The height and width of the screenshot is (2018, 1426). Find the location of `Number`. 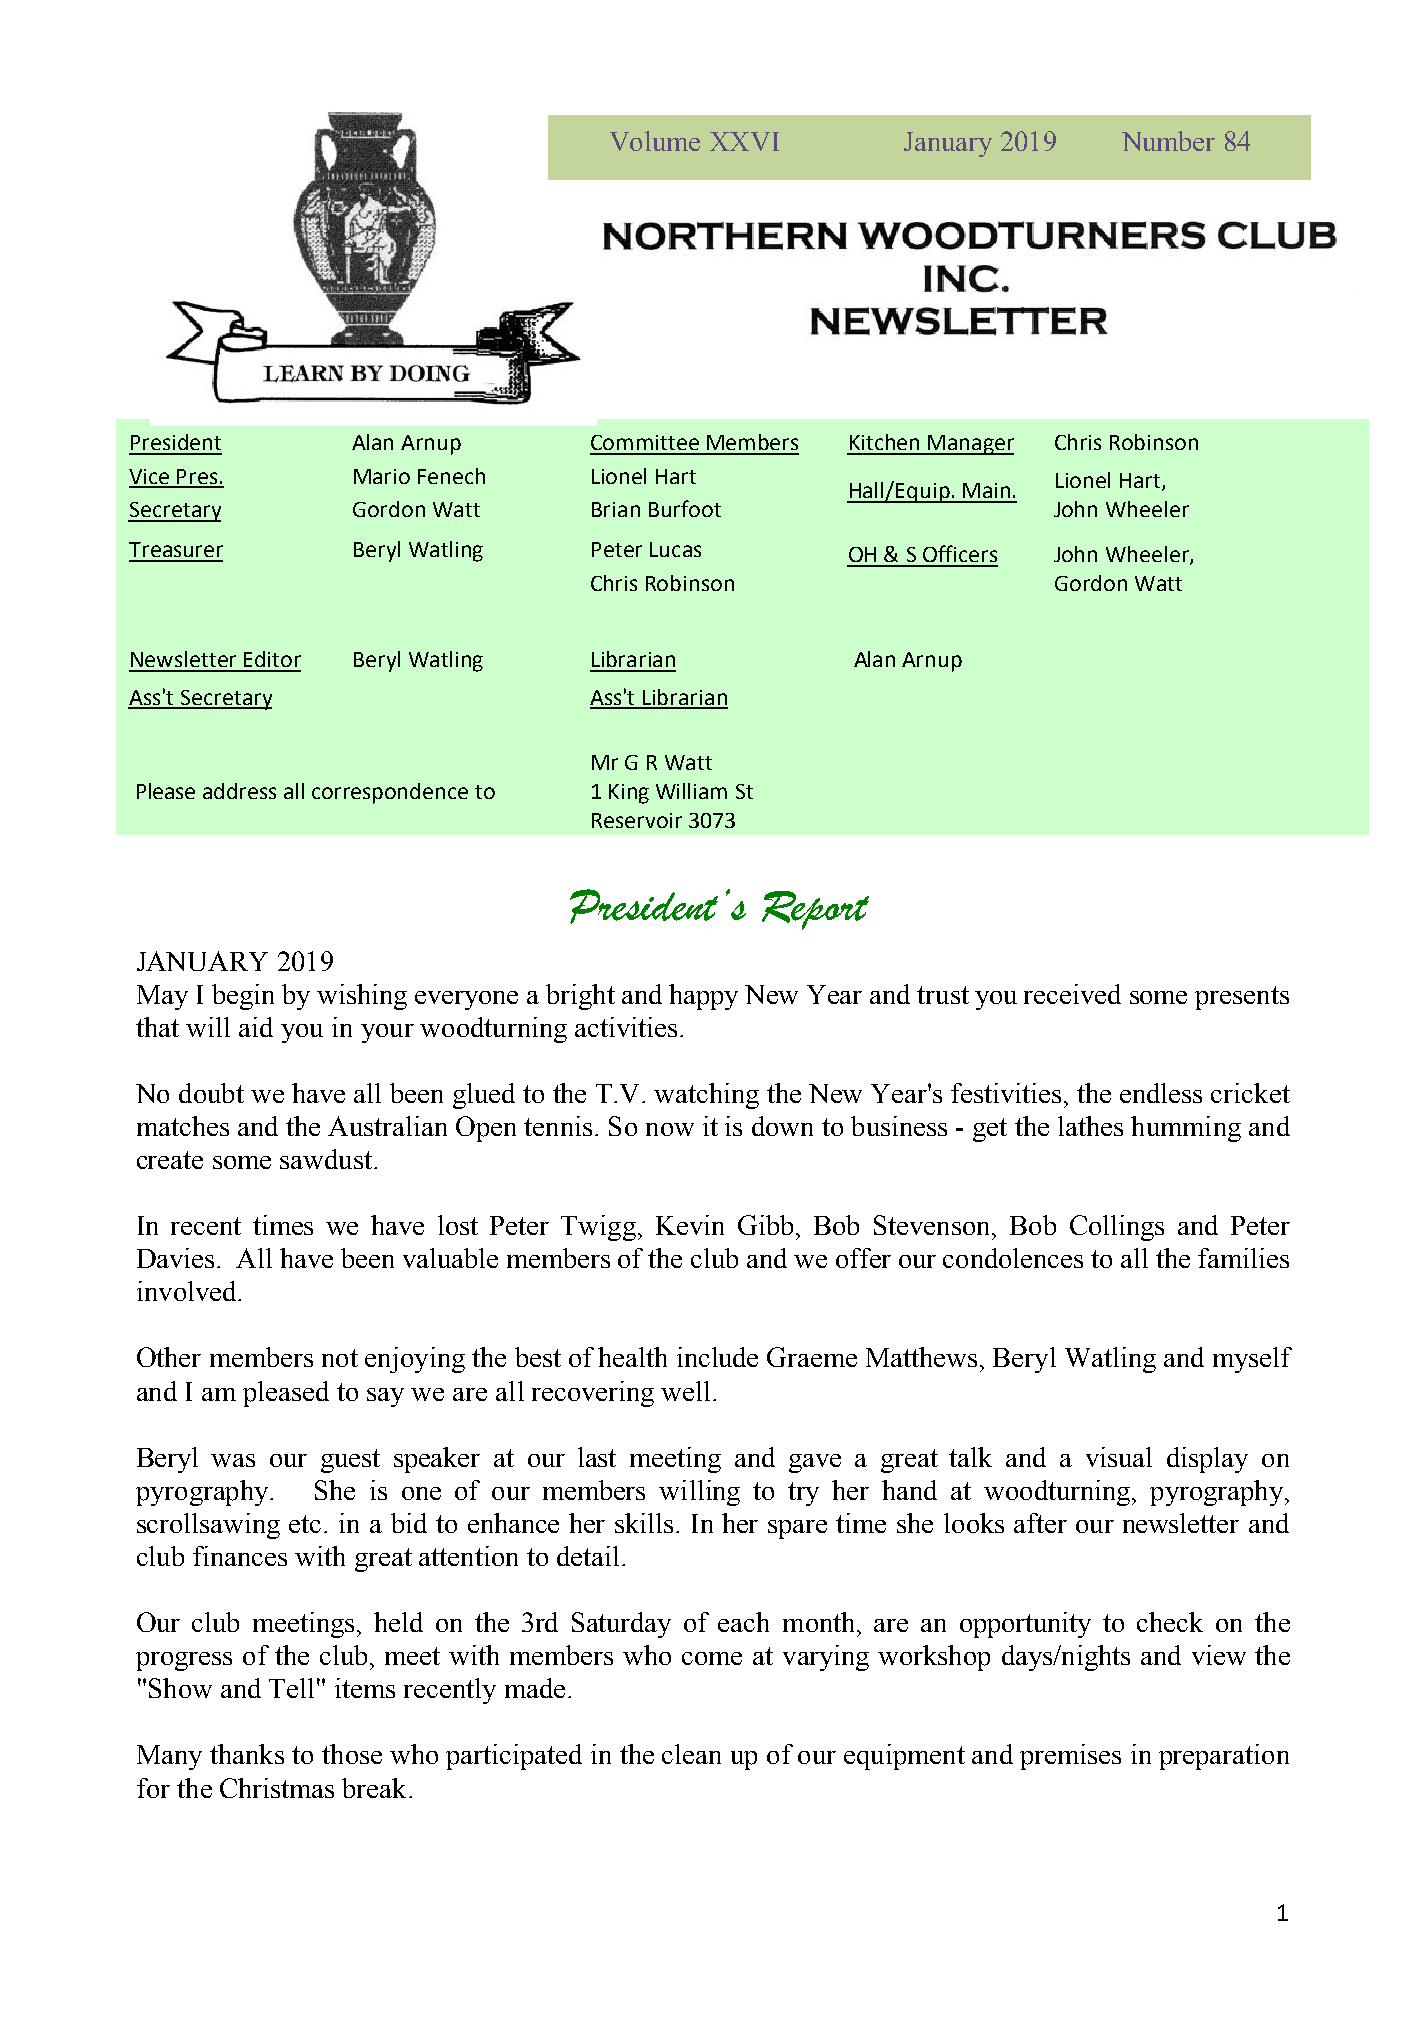

Number is located at coordinates (1168, 141).
